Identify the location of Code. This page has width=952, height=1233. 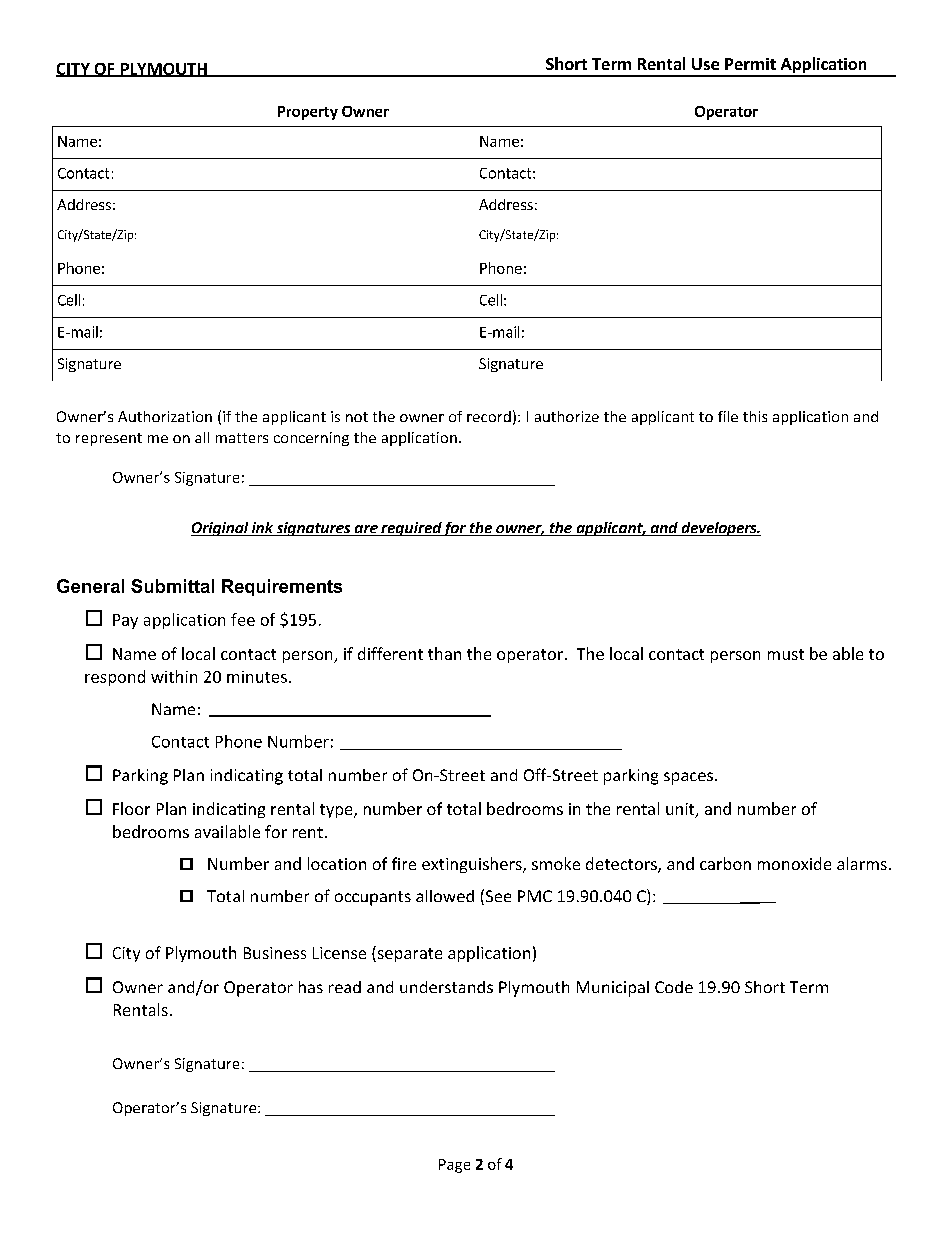
(674, 987).
